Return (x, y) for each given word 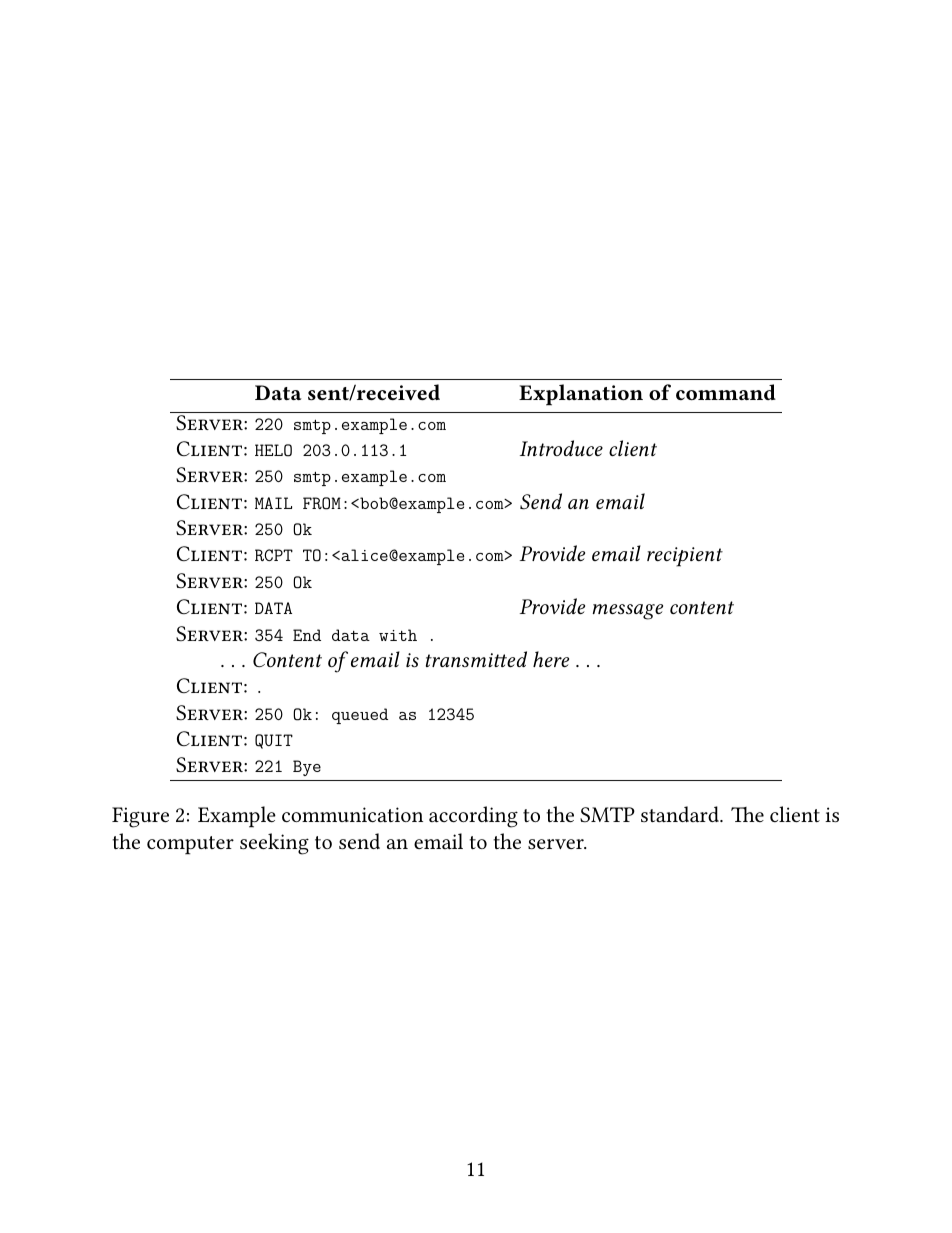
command (726, 392)
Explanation (581, 395)
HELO (273, 450)
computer (190, 845)
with (398, 635)
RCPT (274, 555)
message (628, 612)
